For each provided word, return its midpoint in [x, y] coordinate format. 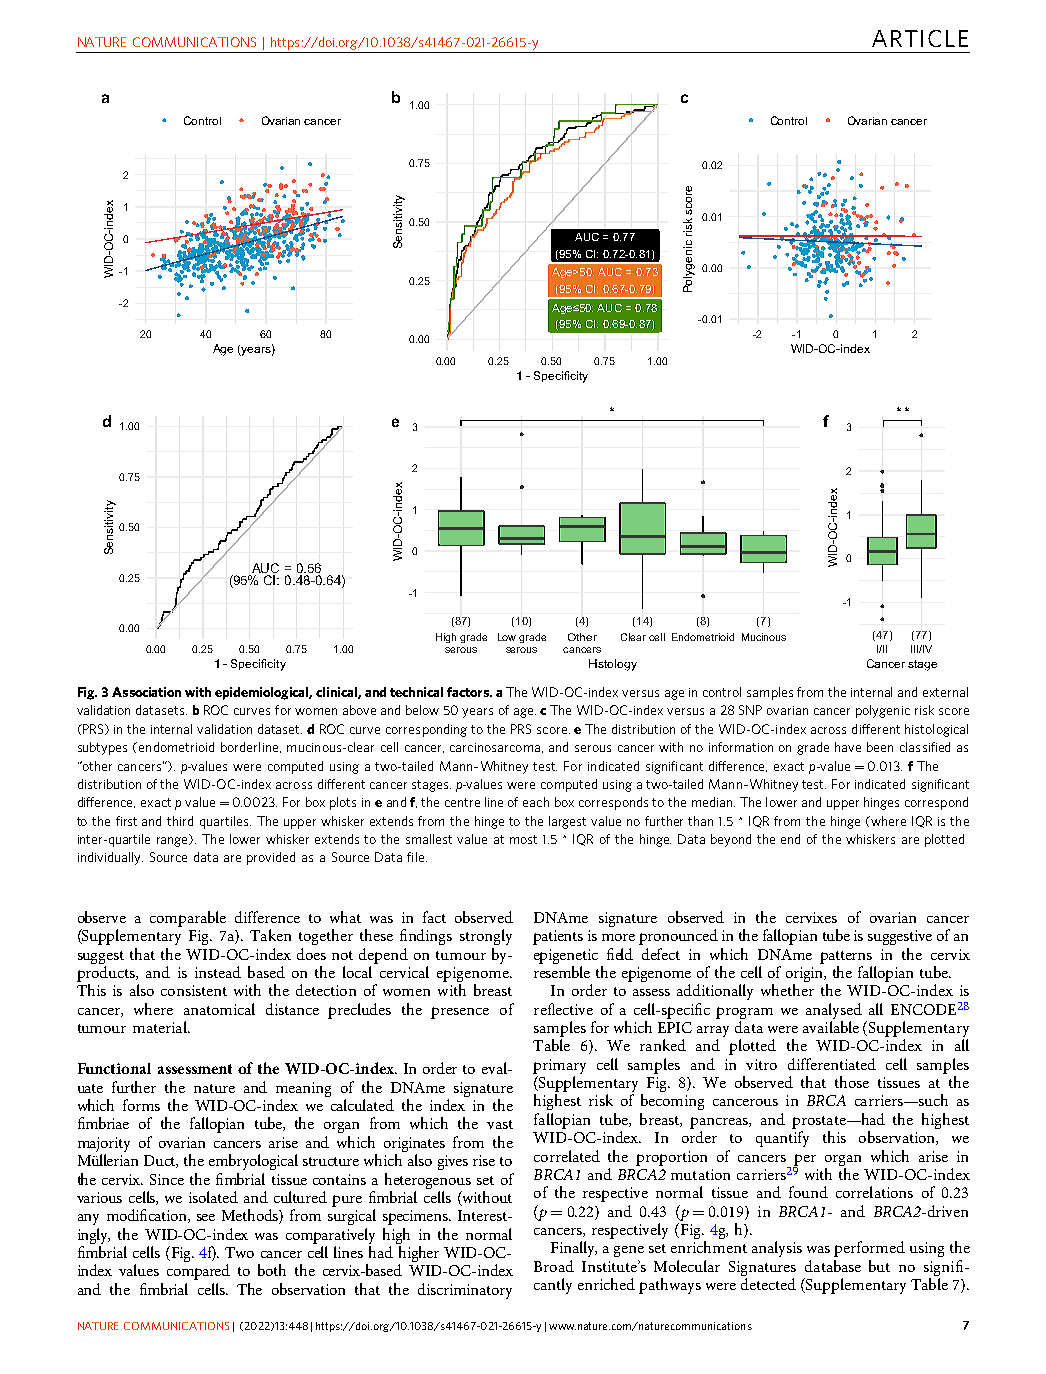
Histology [613, 665]
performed [869, 1249]
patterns [846, 957]
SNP [750, 710]
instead [218, 972]
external [945, 692]
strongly [486, 937]
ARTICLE [920, 38]
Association [146, 692]
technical [416, 692]
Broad [554, 1266]
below [422, 710]
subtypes [102, 748]
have [848, 747]
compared [198, 1272]
